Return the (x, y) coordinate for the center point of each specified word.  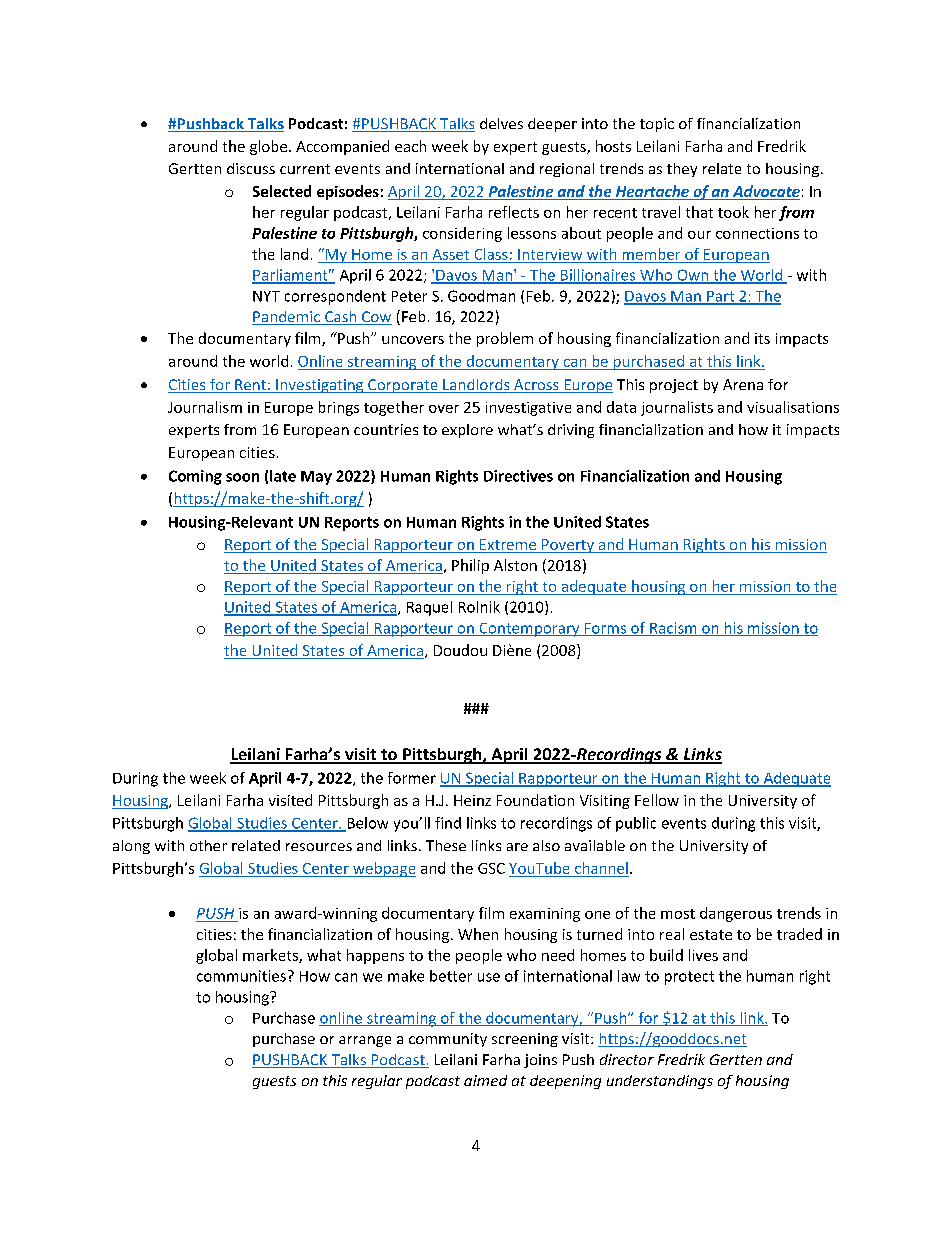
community (448, 1040)
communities (241, 976)
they (682, 170)
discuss (251, 168)
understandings (660, 1082)
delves (501, 123)
